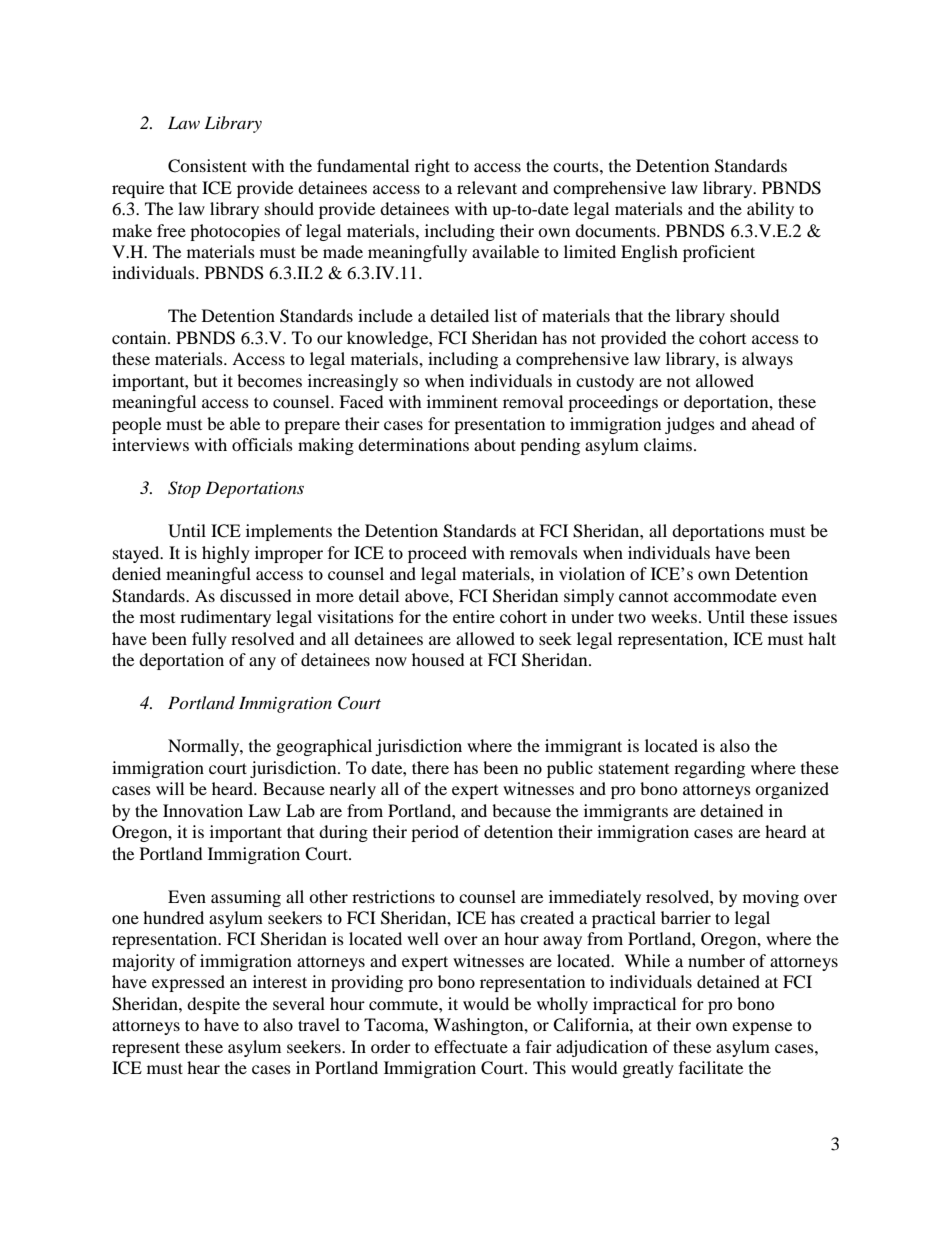 This image has width=952, height=1233. I want to click on but, so click(205, 380).
